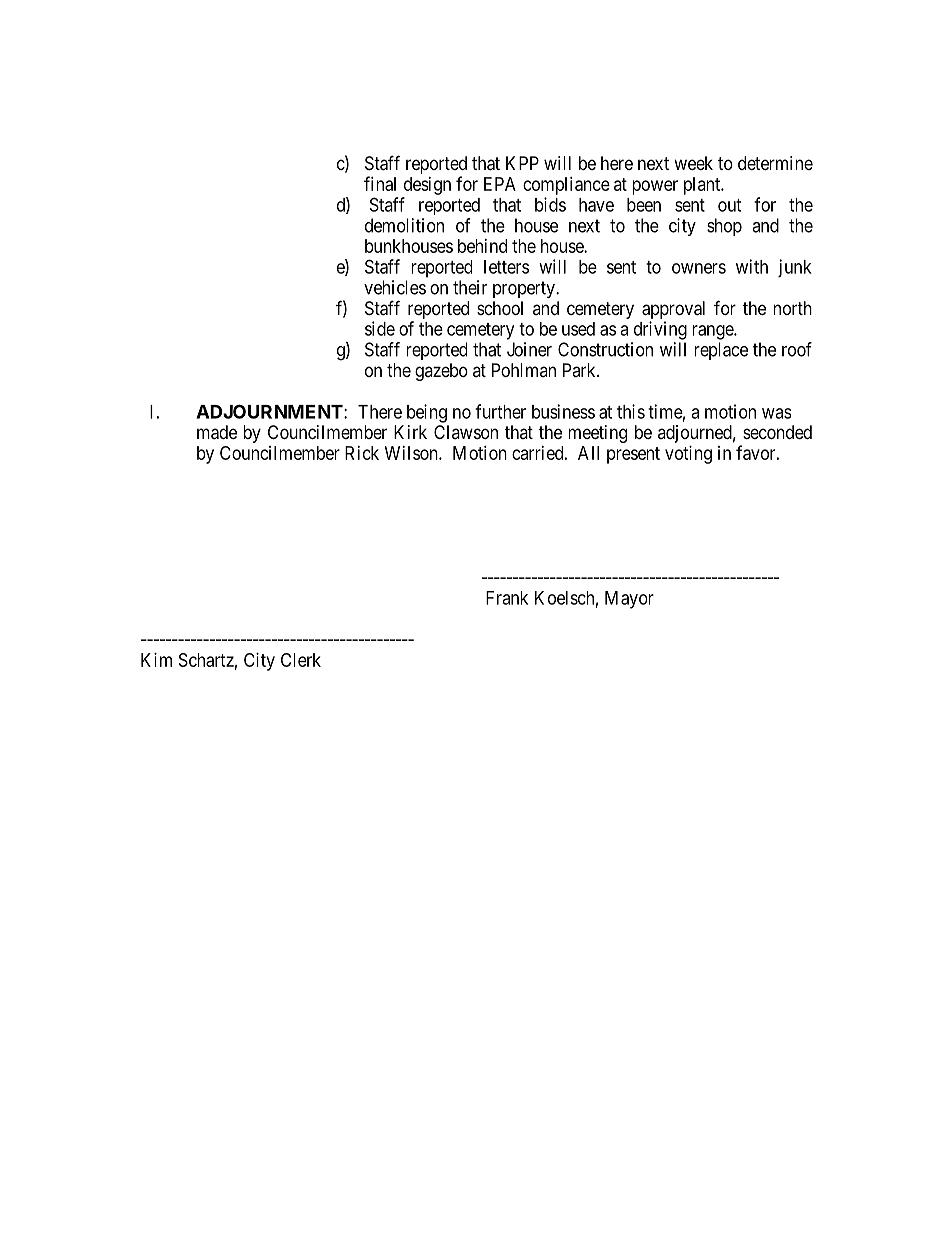 This page has width=952, height=1233. What do you see at coordinates (500, 184) in the page?
I see `EPA` at bounding box center [500, 184].
